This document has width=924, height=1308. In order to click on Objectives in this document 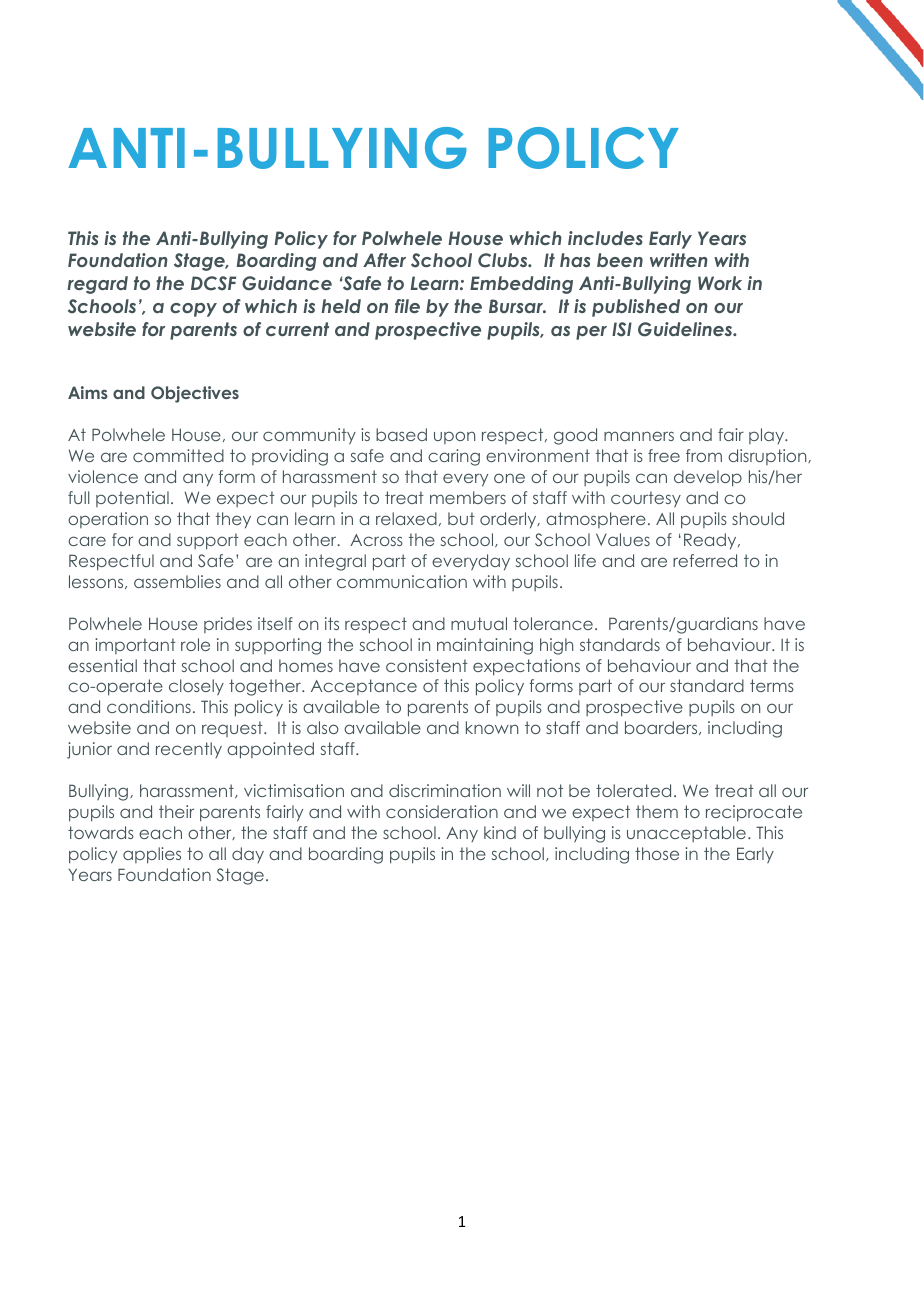, I will do `click(195, 394)`.
